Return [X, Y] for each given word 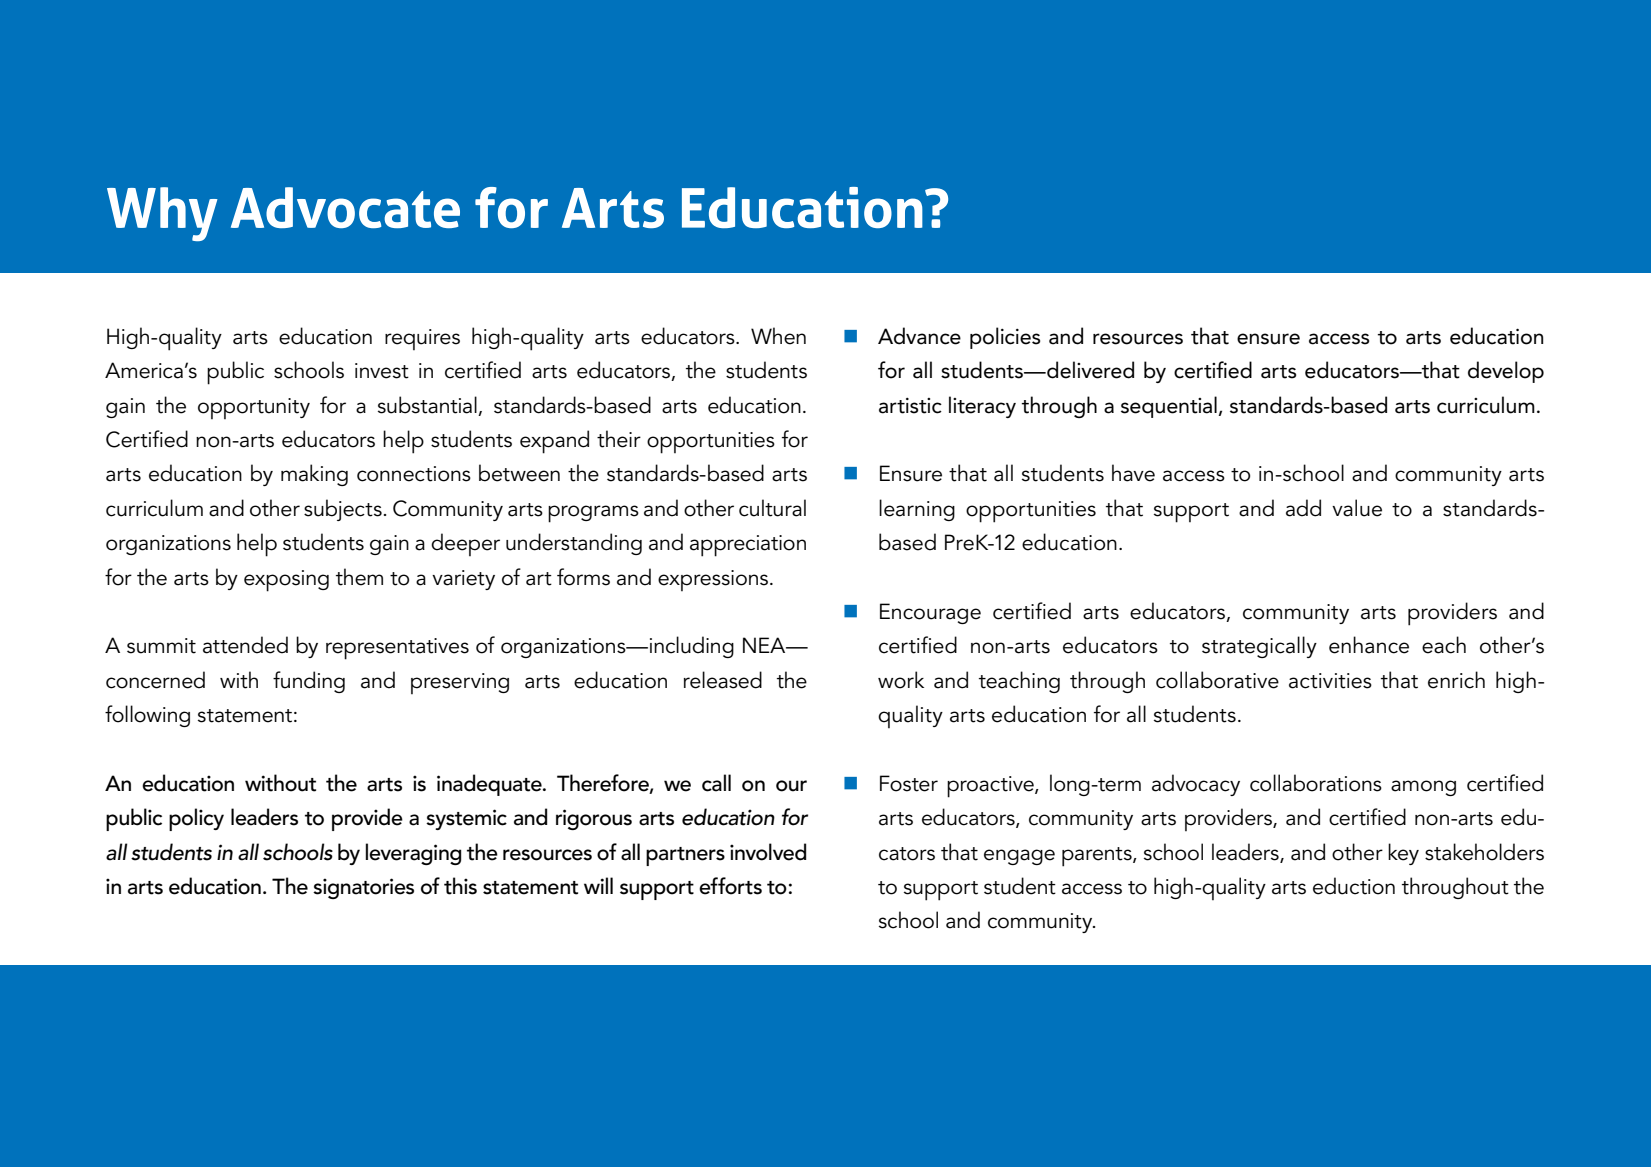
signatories [363, 888]
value [1357, 508]
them [359, 577]
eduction [1354, 886]
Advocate [345, 207]
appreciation [748, 546]
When [778, 336]
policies [1005, 338]
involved [768, 852]
